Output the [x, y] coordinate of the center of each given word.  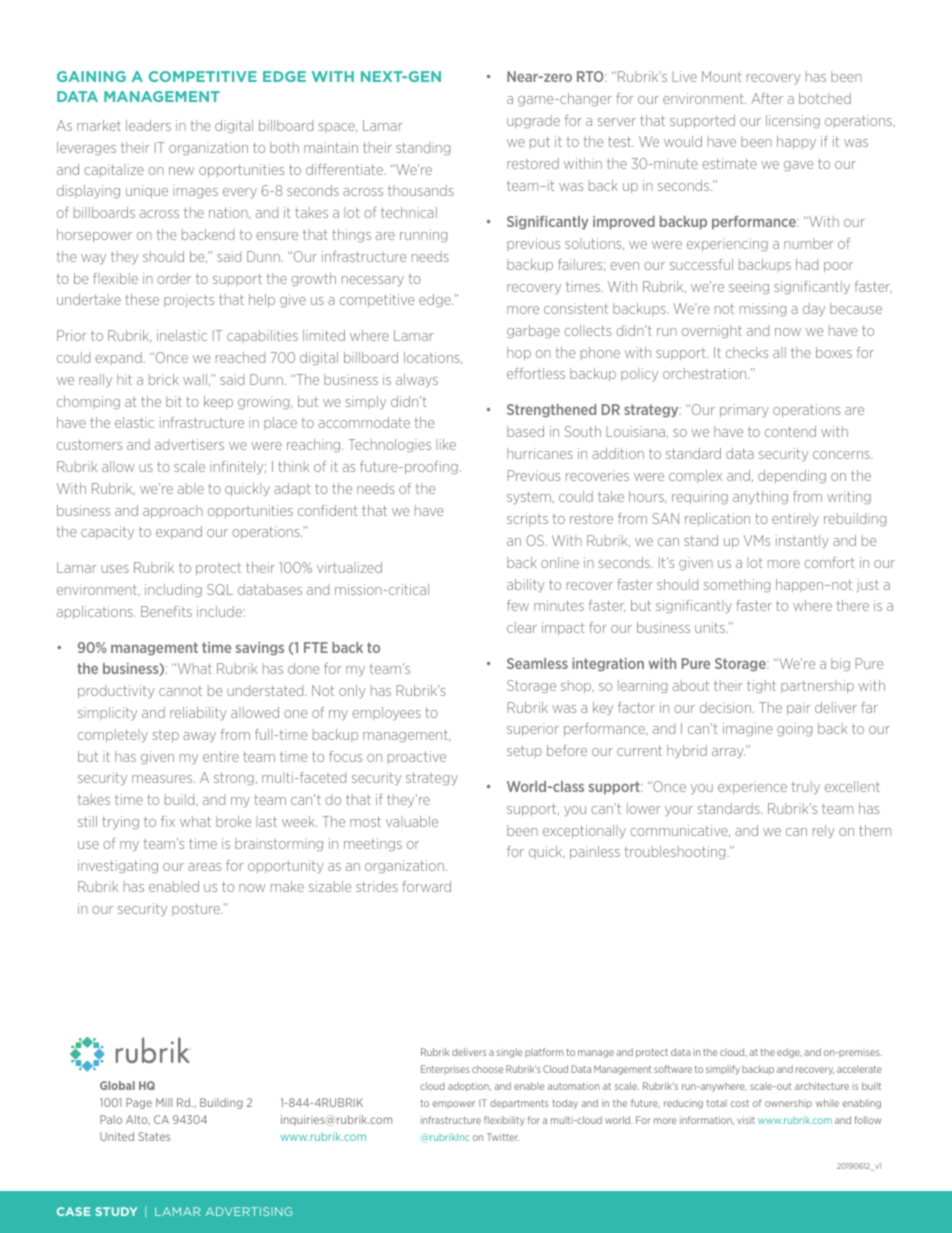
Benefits [166, 611]
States [154, 1136]
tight [761, 686]
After [767, 98]
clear [522, 627]
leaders [148, 125]
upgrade [533, 121]
